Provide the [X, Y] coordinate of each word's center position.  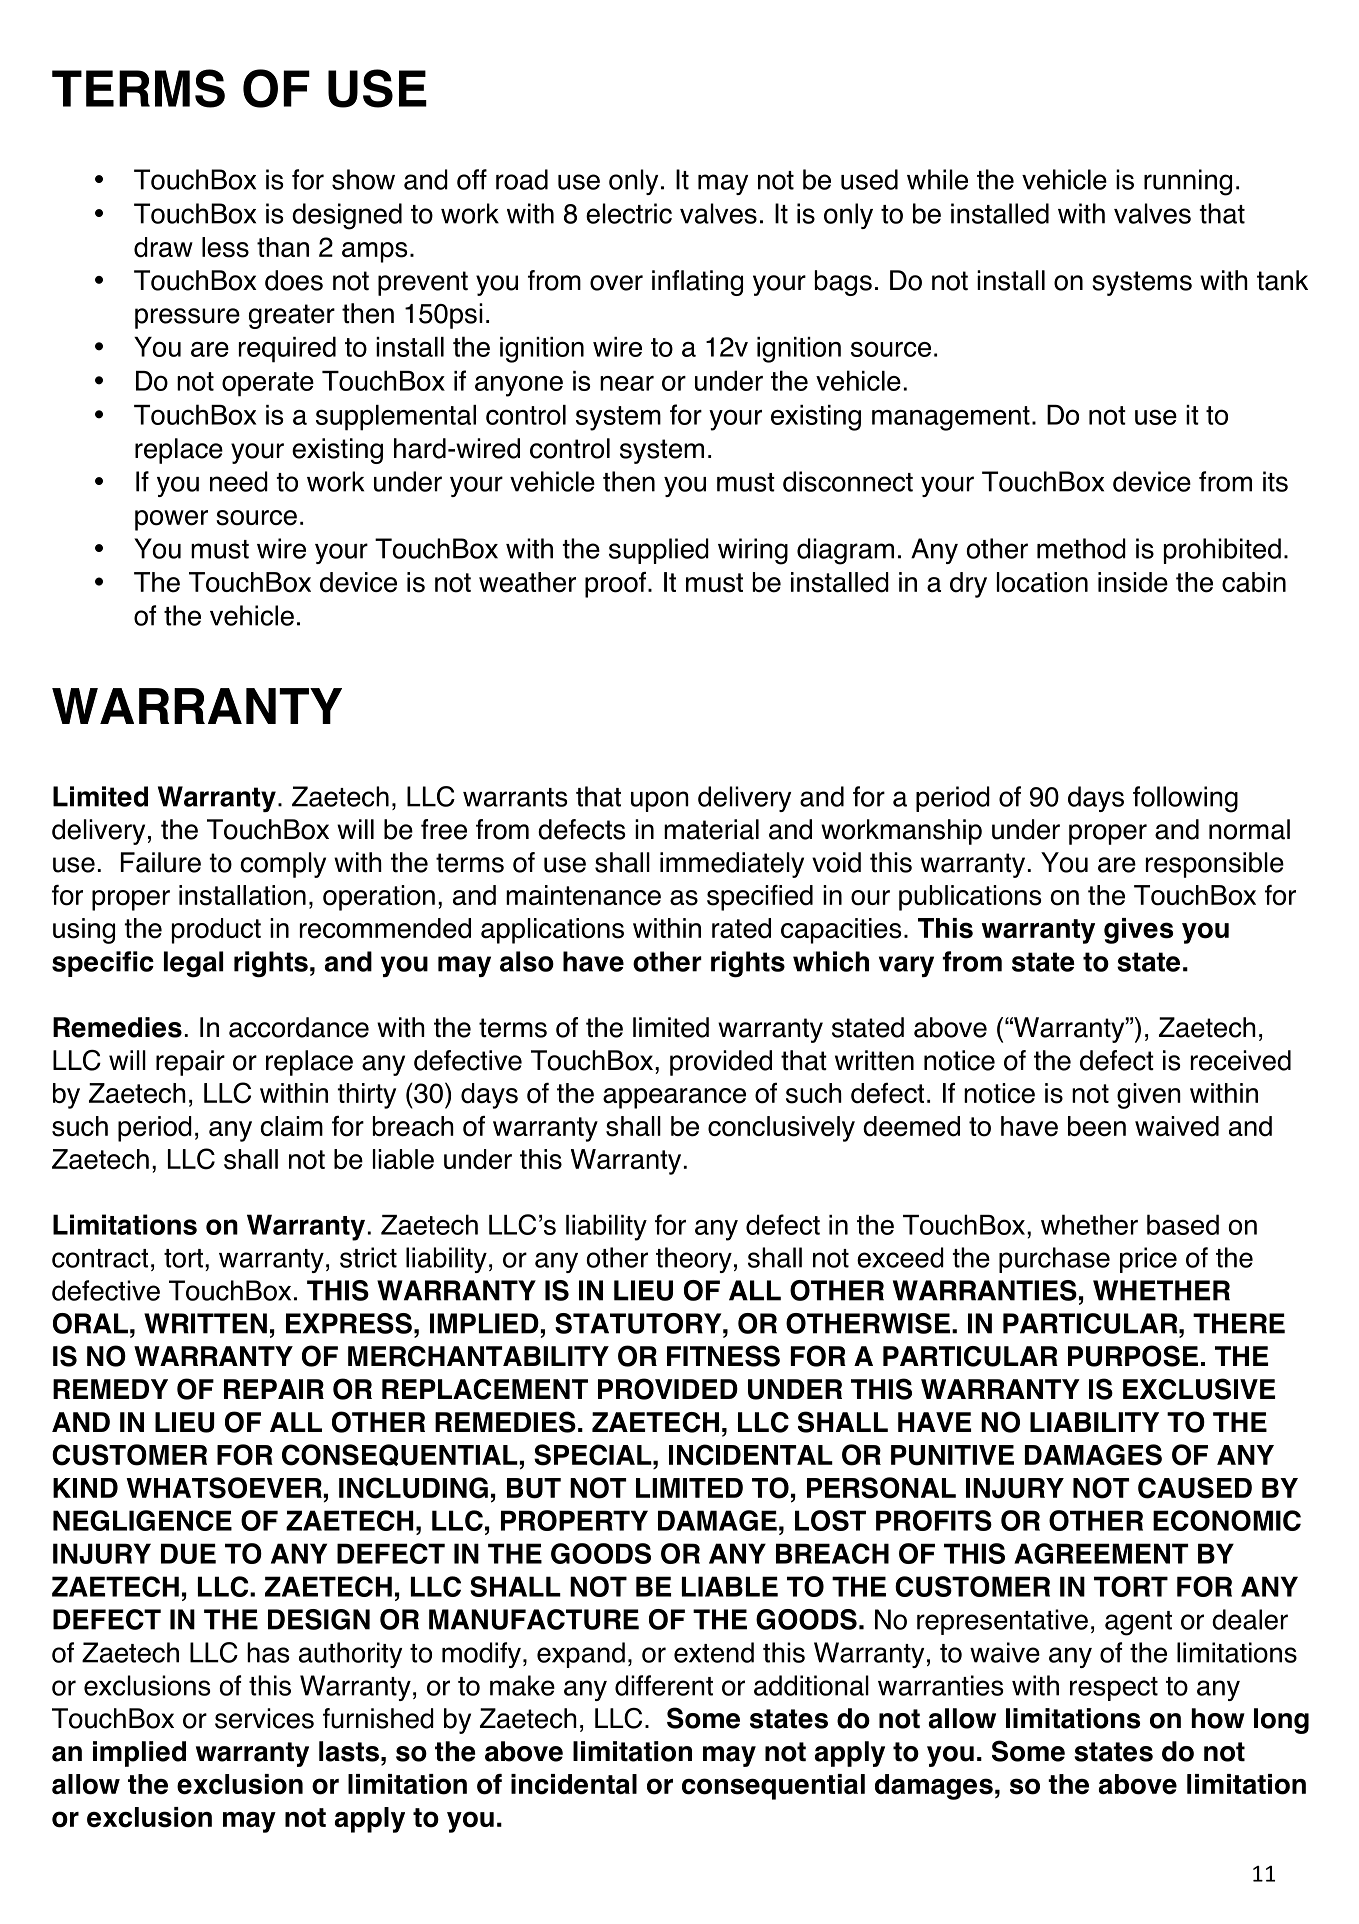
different [664, 1685]
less [225, 247]
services [264, 1718]
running [1188, 182]
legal [193, 964]
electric [629, 213]
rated [741, 928]
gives [1138, 931]
